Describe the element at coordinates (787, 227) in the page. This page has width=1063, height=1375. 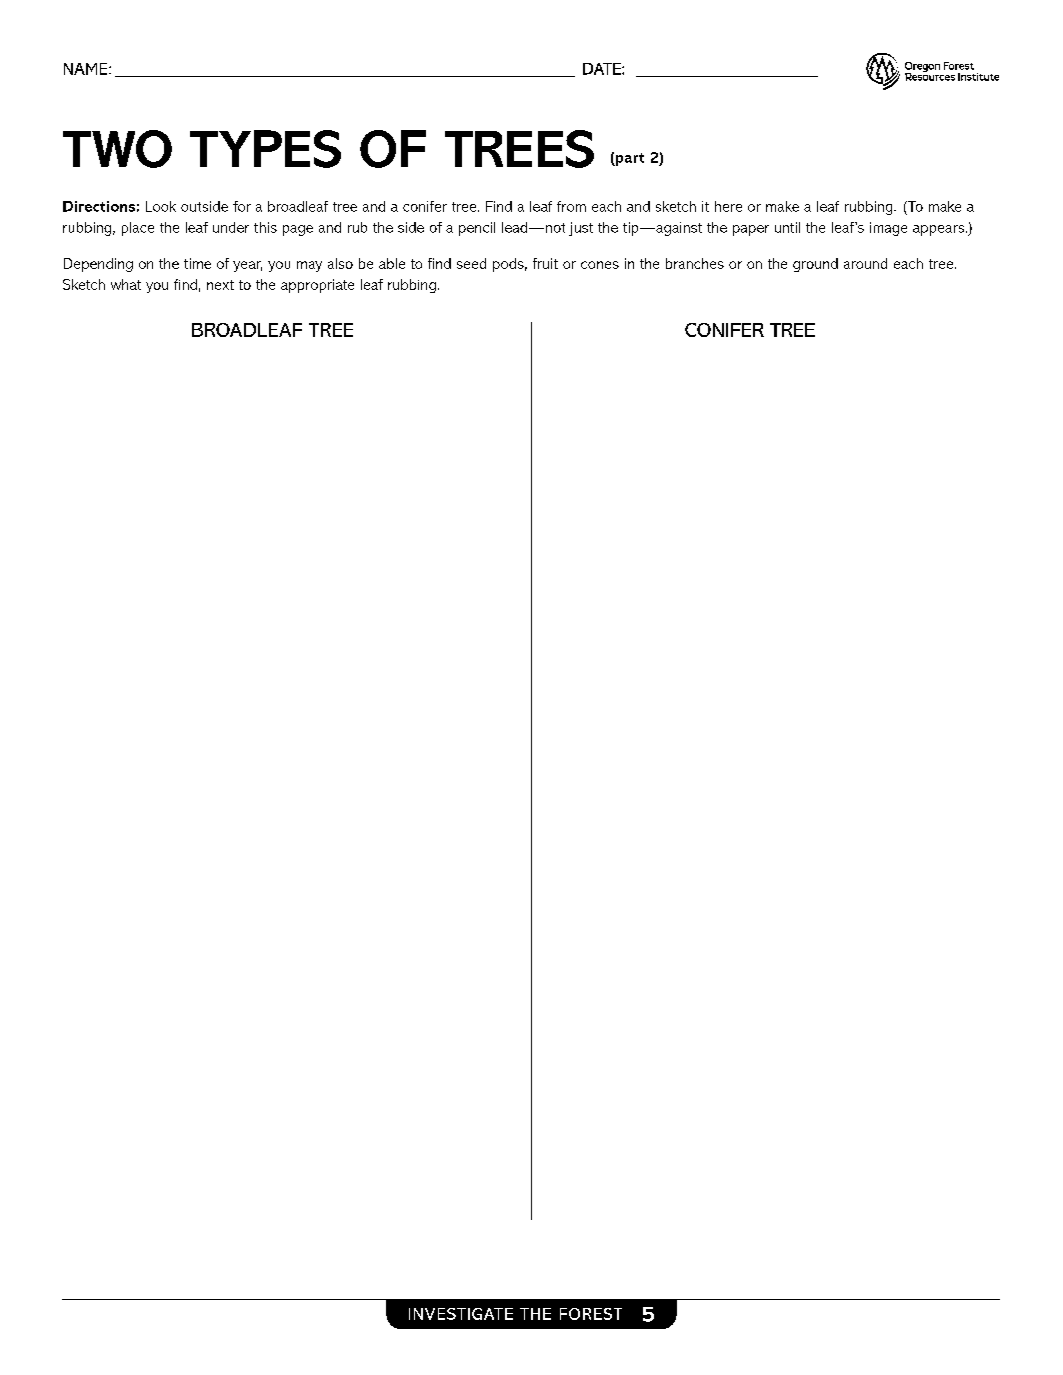
I see `until` at that location.
